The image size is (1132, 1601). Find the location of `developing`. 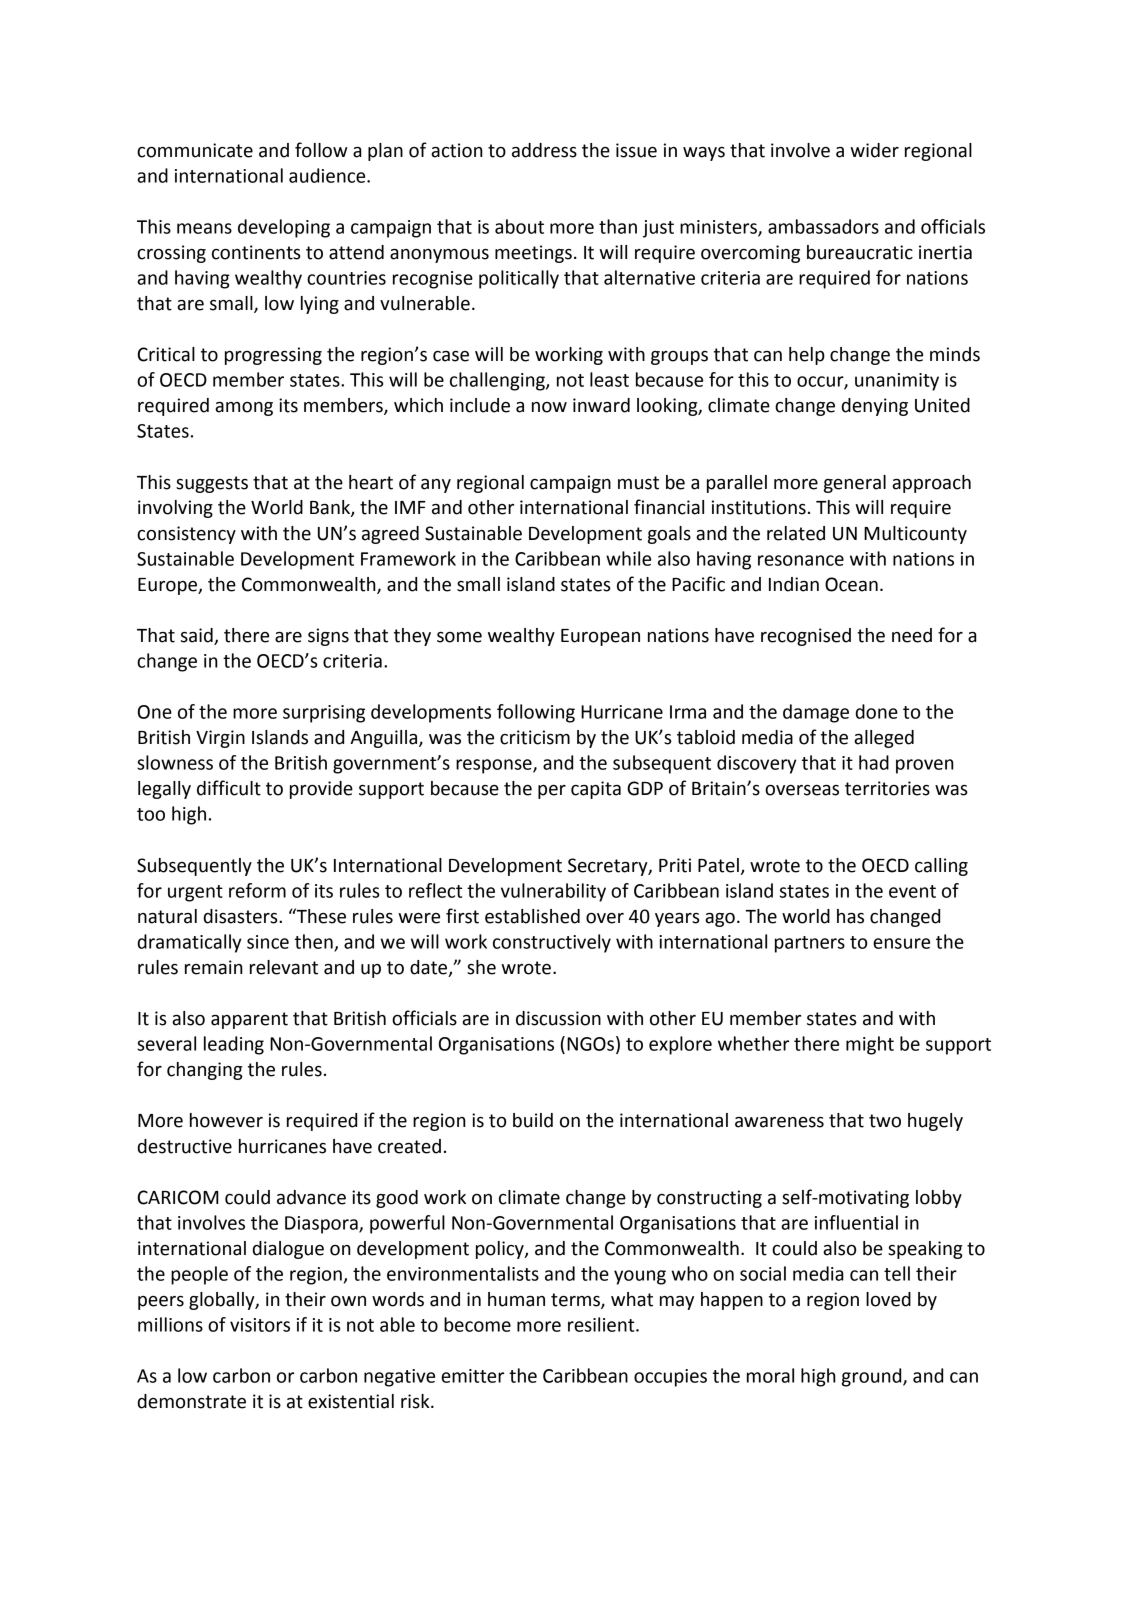

developing is located at coordinates (284, 228).
